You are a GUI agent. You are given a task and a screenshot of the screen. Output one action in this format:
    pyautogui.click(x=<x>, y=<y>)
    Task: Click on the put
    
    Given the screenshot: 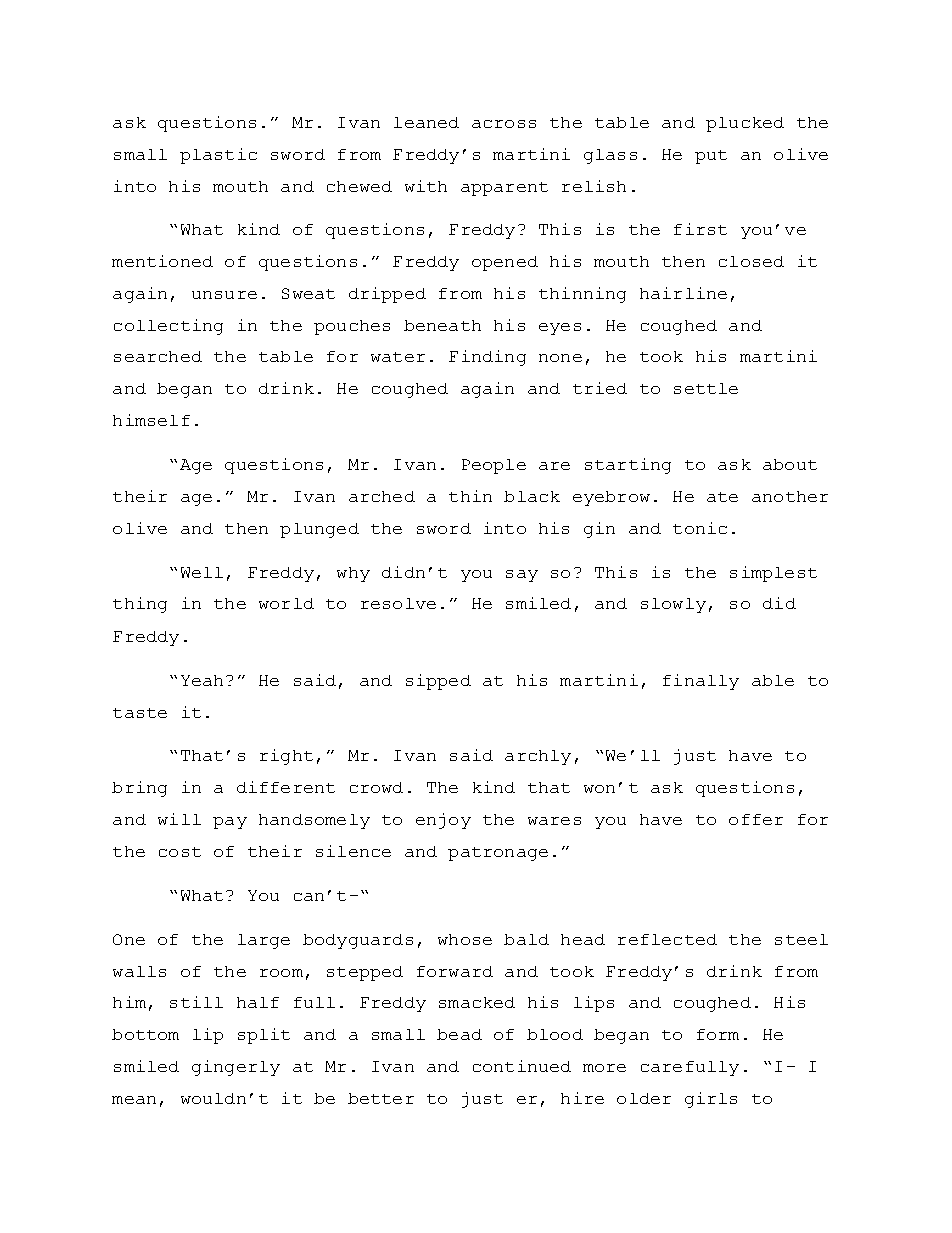 What is the action you would take?
    pyautogui.click(x=711, y=157)
